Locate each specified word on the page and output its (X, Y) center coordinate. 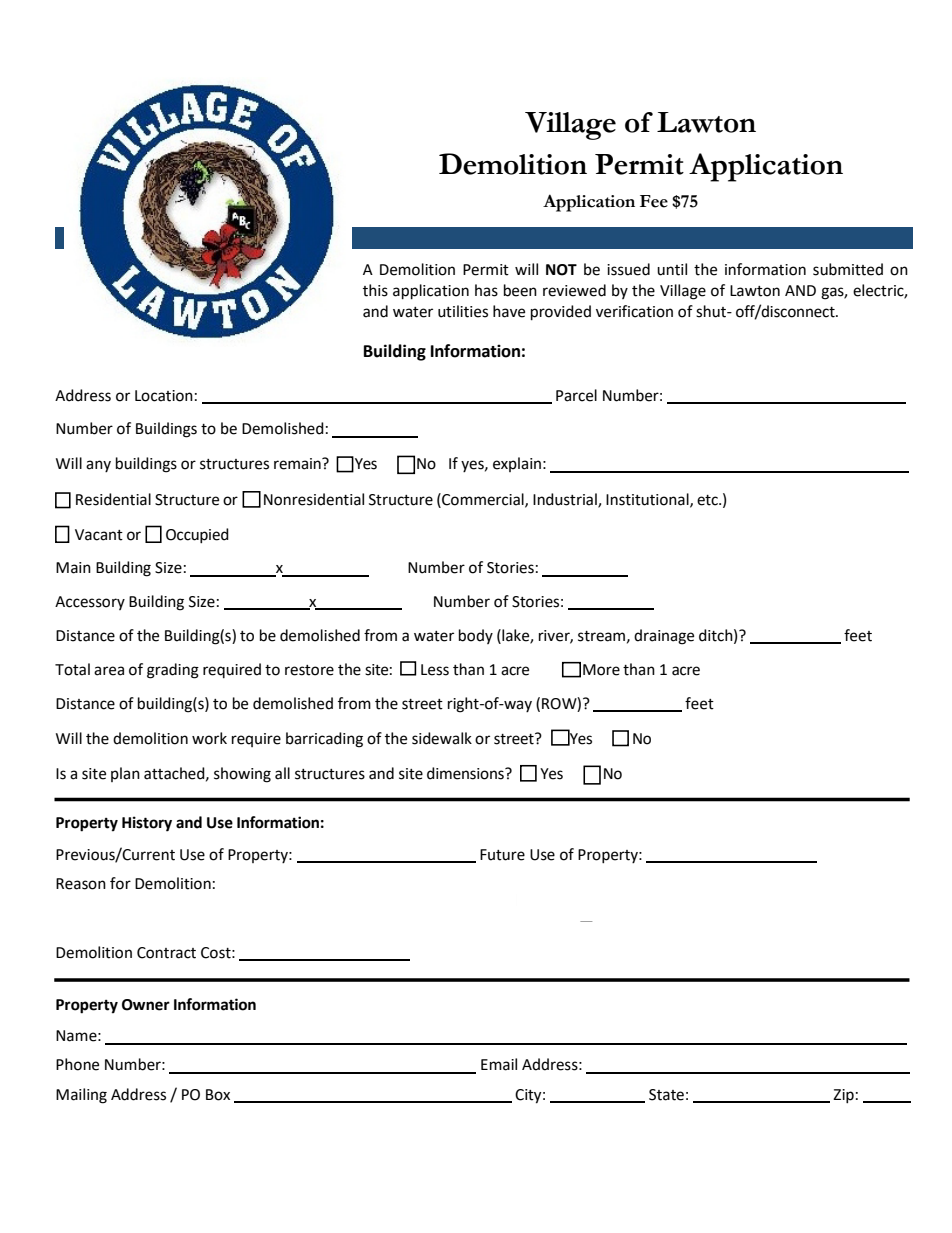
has (486, 290)
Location (164, 396)
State (666, 1095)
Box (218, 1095)
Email (499, 1064)
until (672, 269)
